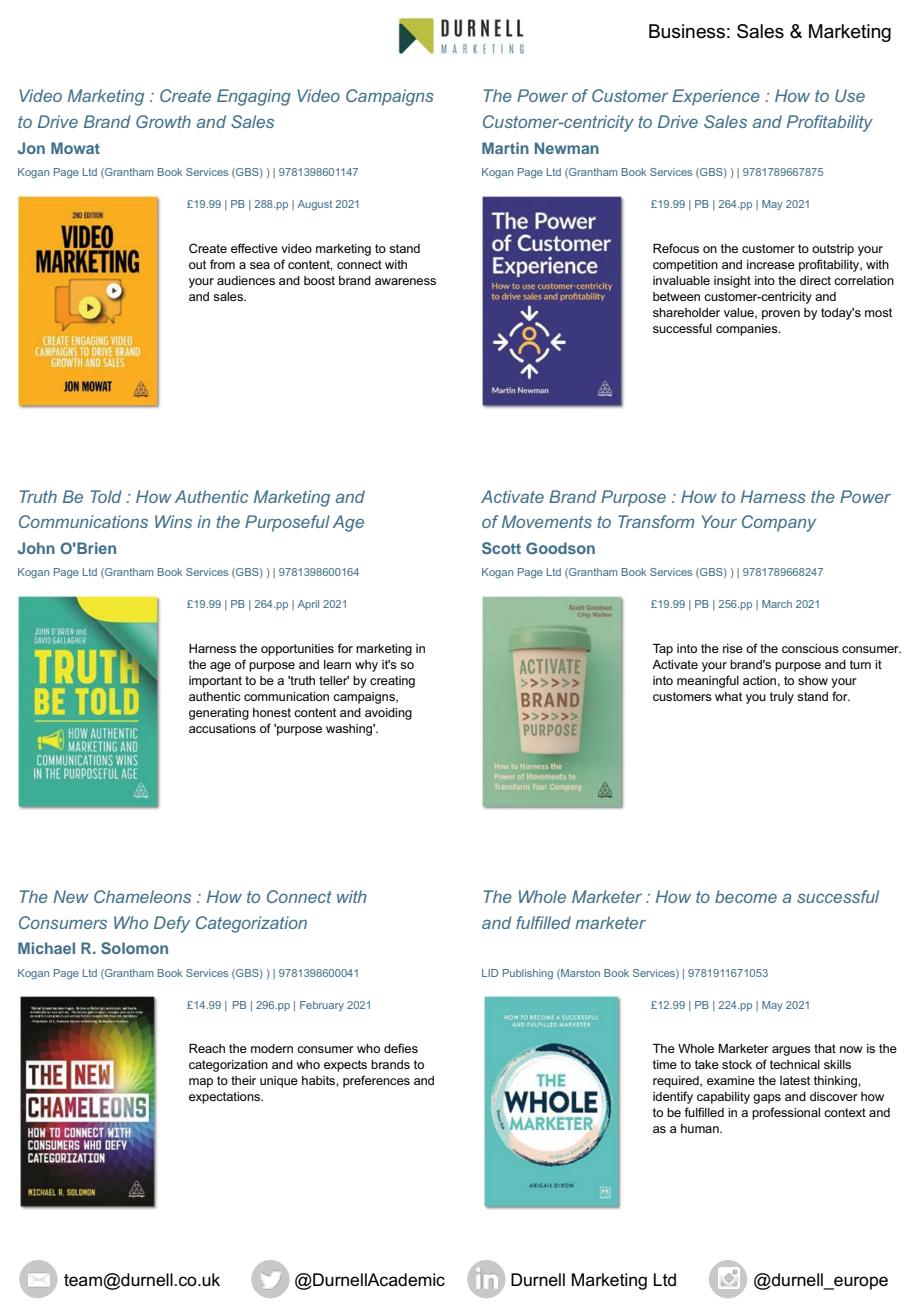  What do you see at coordinates (501, 548) in the page?
I see `Scott` at bounding box center [501, 548].
